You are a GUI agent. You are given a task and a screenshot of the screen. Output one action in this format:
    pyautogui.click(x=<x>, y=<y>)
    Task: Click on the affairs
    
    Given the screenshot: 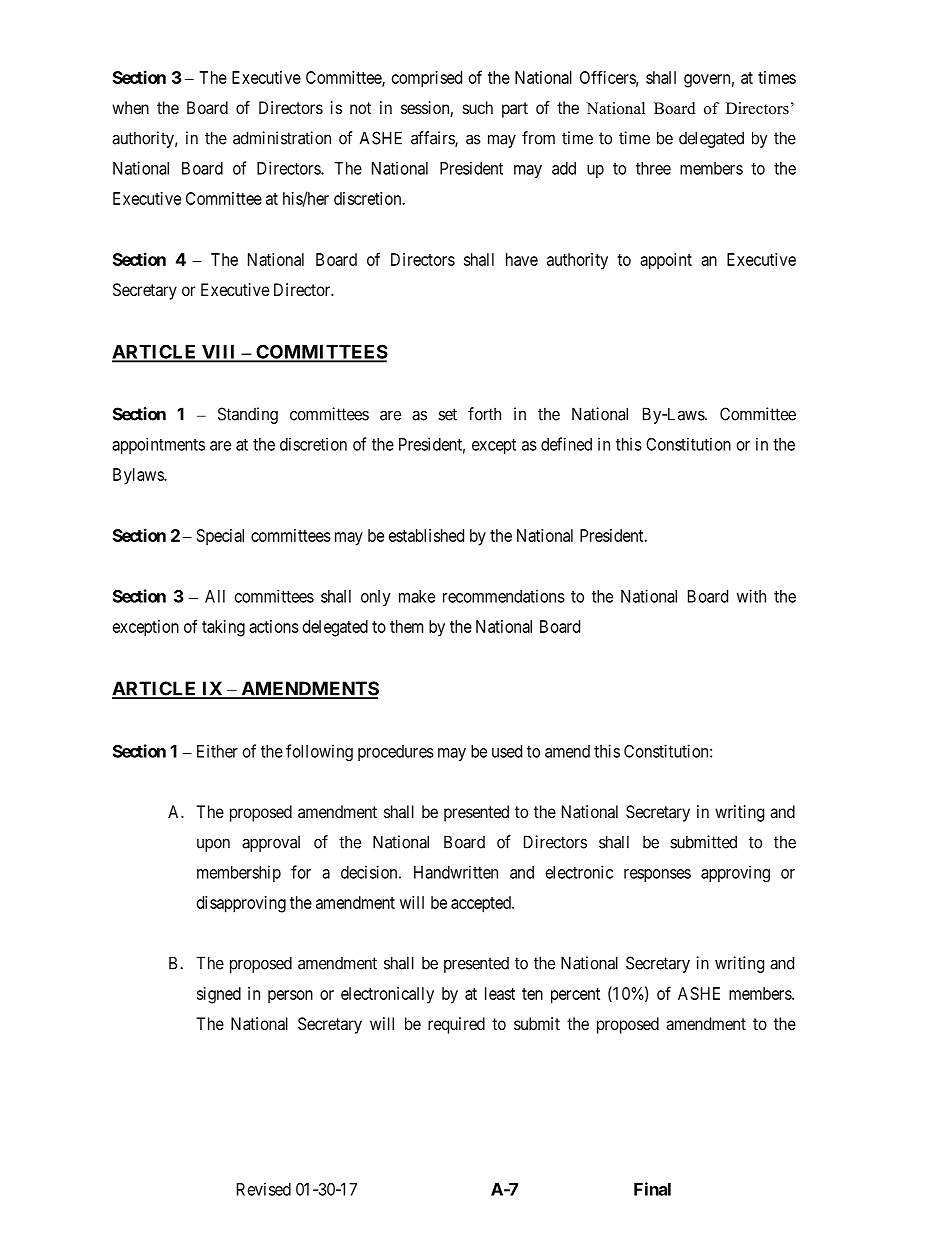 What is the action you would take?
    pyautogui.click(x=433, y=139)
